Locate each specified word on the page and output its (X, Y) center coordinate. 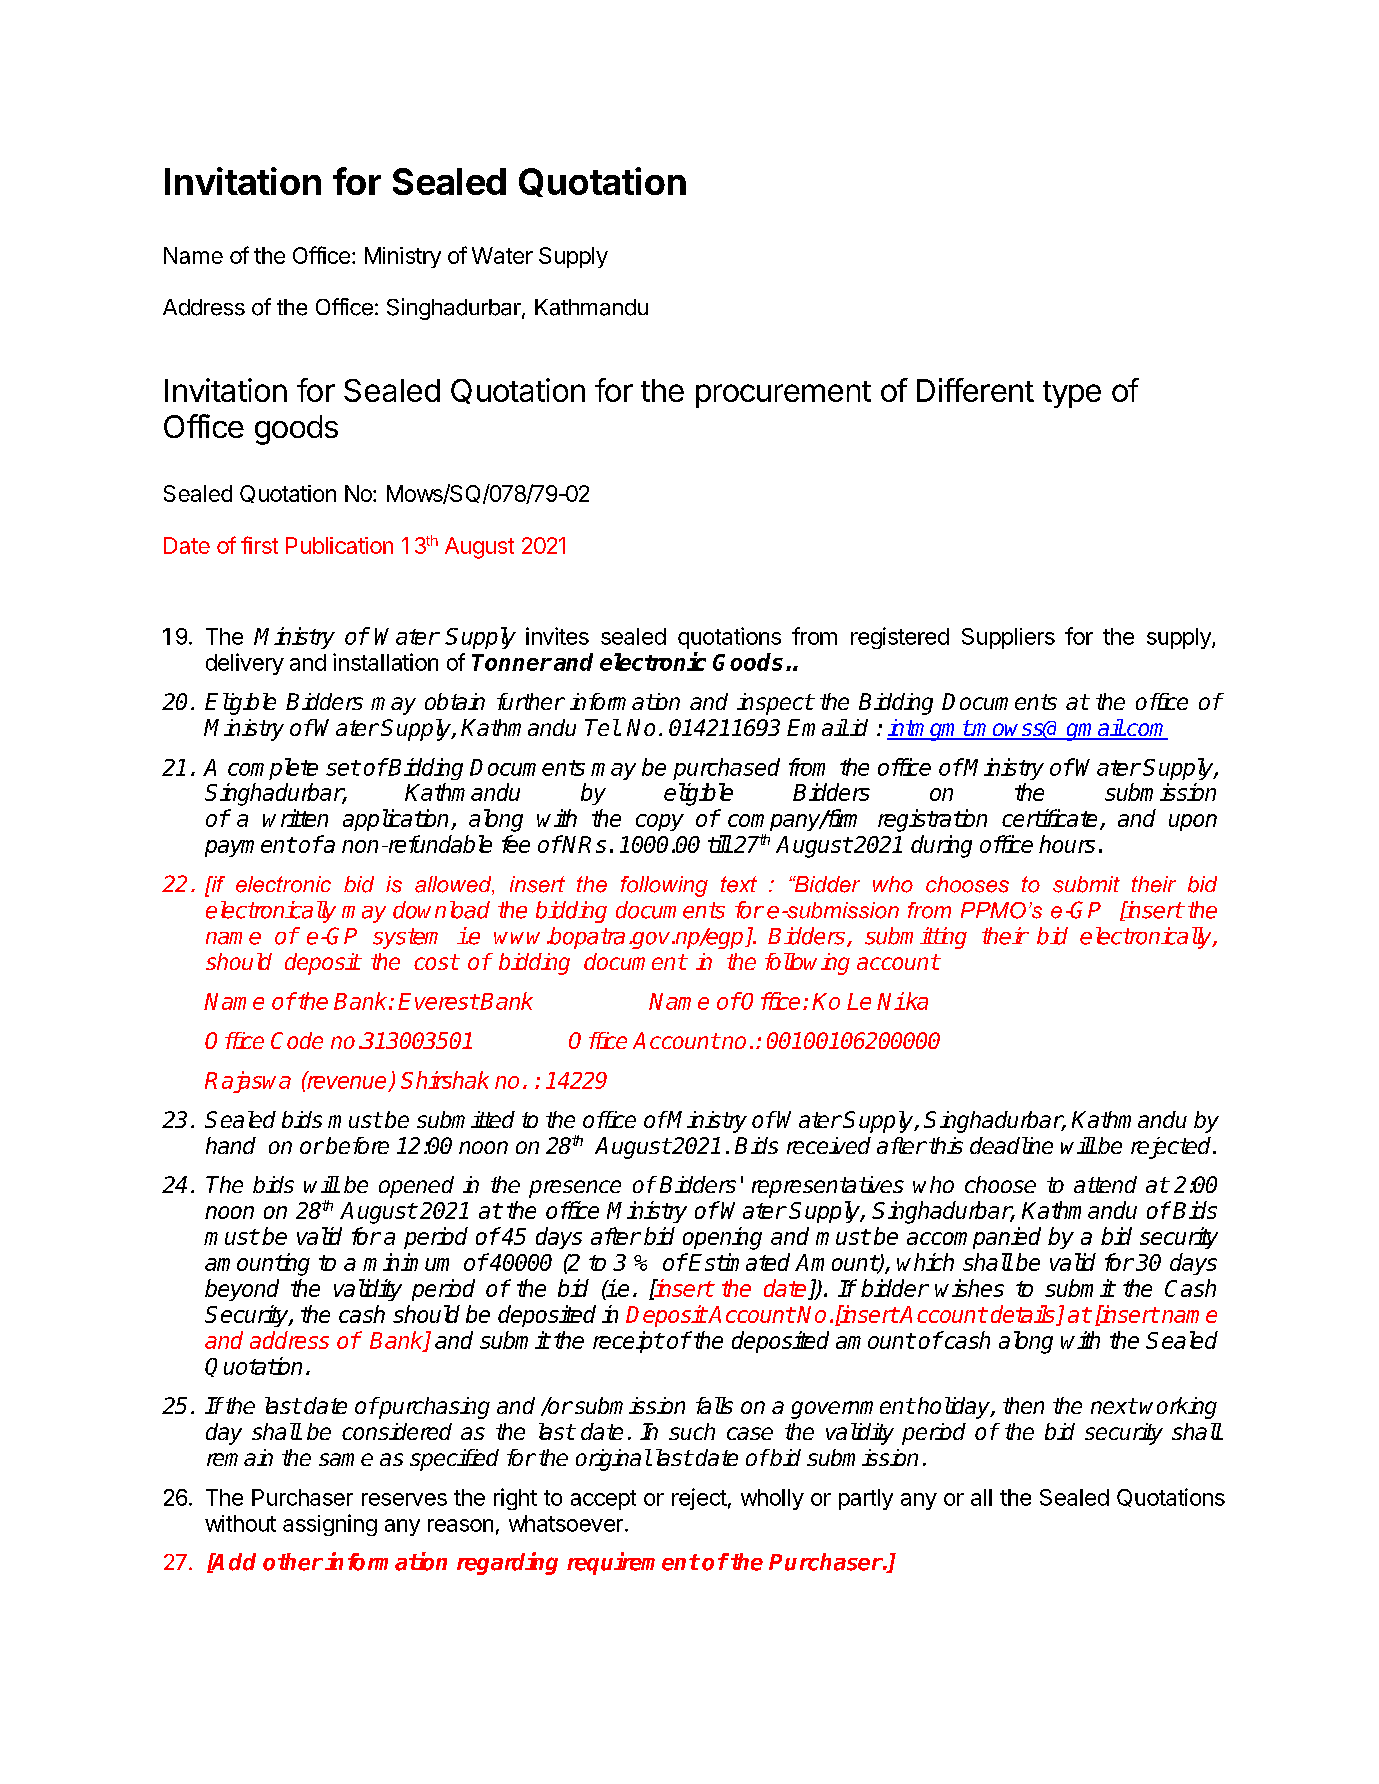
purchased (726, 769)
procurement (783, 394)
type (1072, 394)
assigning (330, 1525)
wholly (772, 1499)
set (343, 768)
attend (1105, 1184)
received (829, 1145)
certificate (1051, 819)
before (357, 1145)
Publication (339, 545)
